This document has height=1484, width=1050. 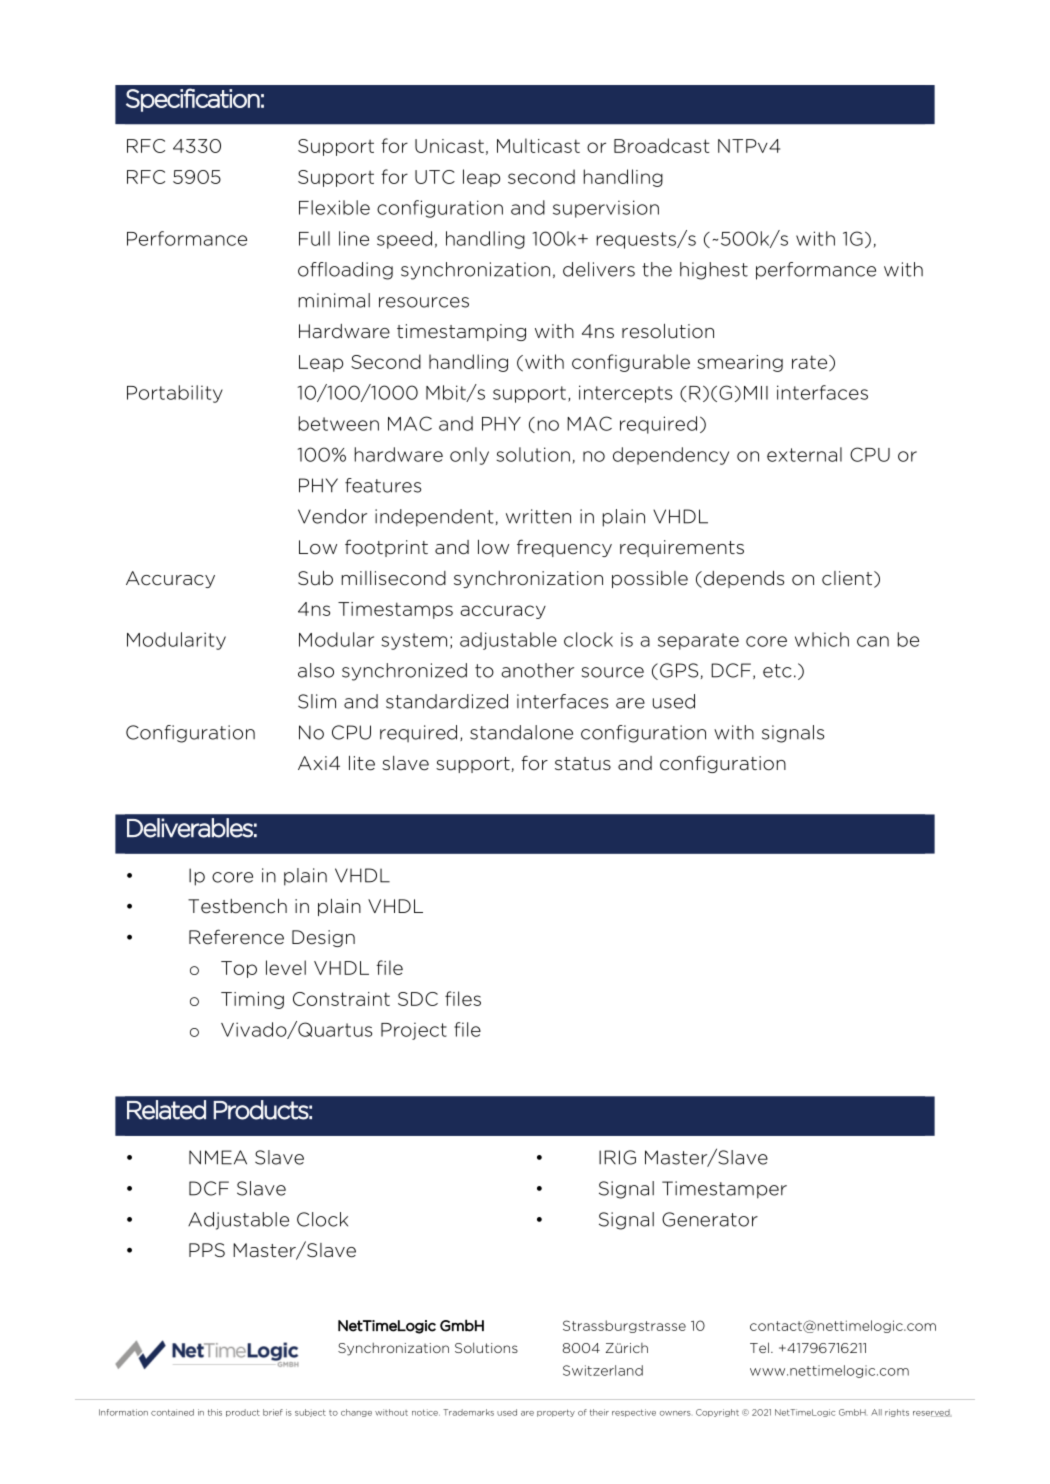 What do you see at coordinates (777, 671) in the document?
I see `etc` at bounding box center [777, 671].
